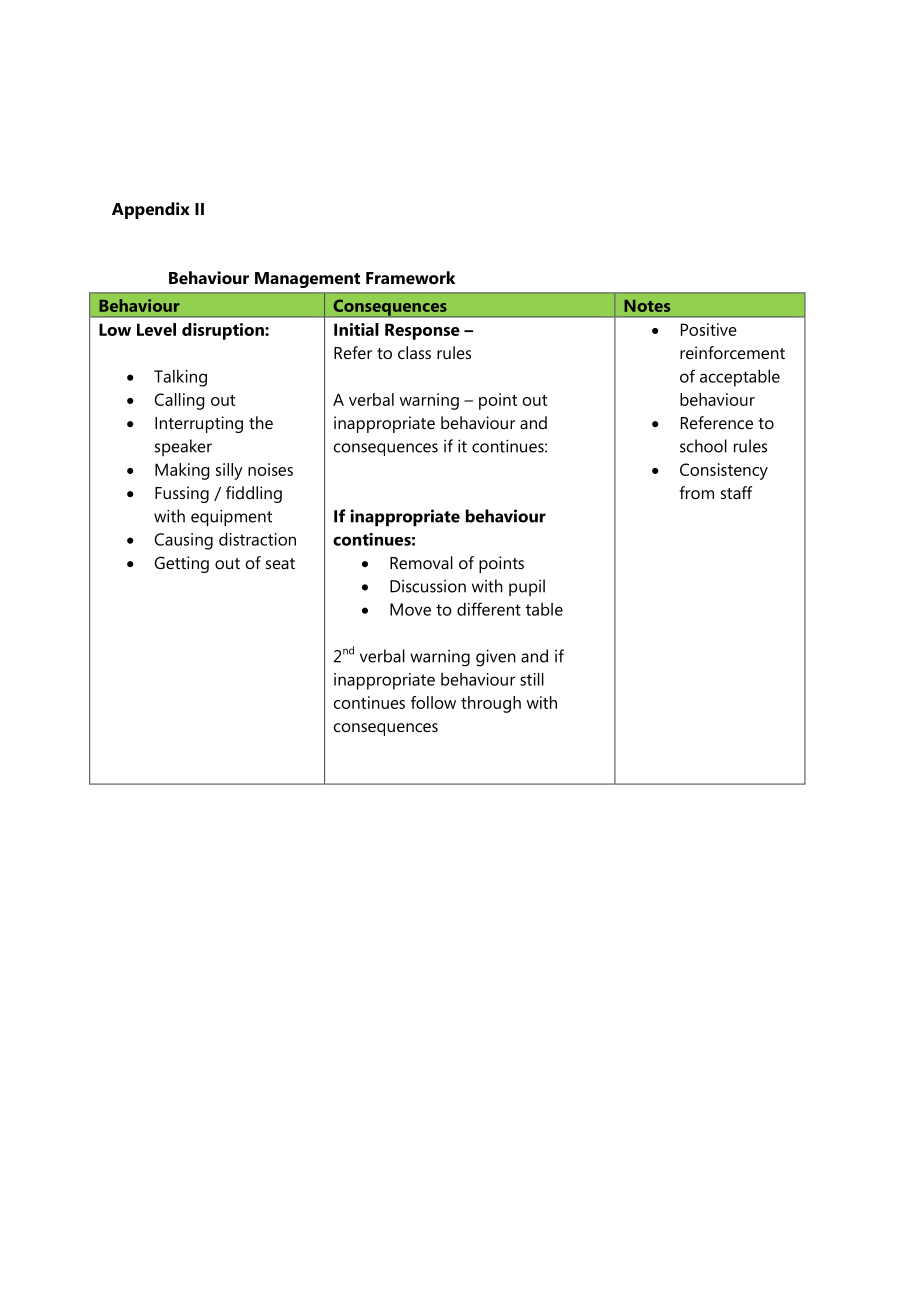 The width and height of the screenshot is (924, 1308). I want to click on noises, so click(270, 469).
